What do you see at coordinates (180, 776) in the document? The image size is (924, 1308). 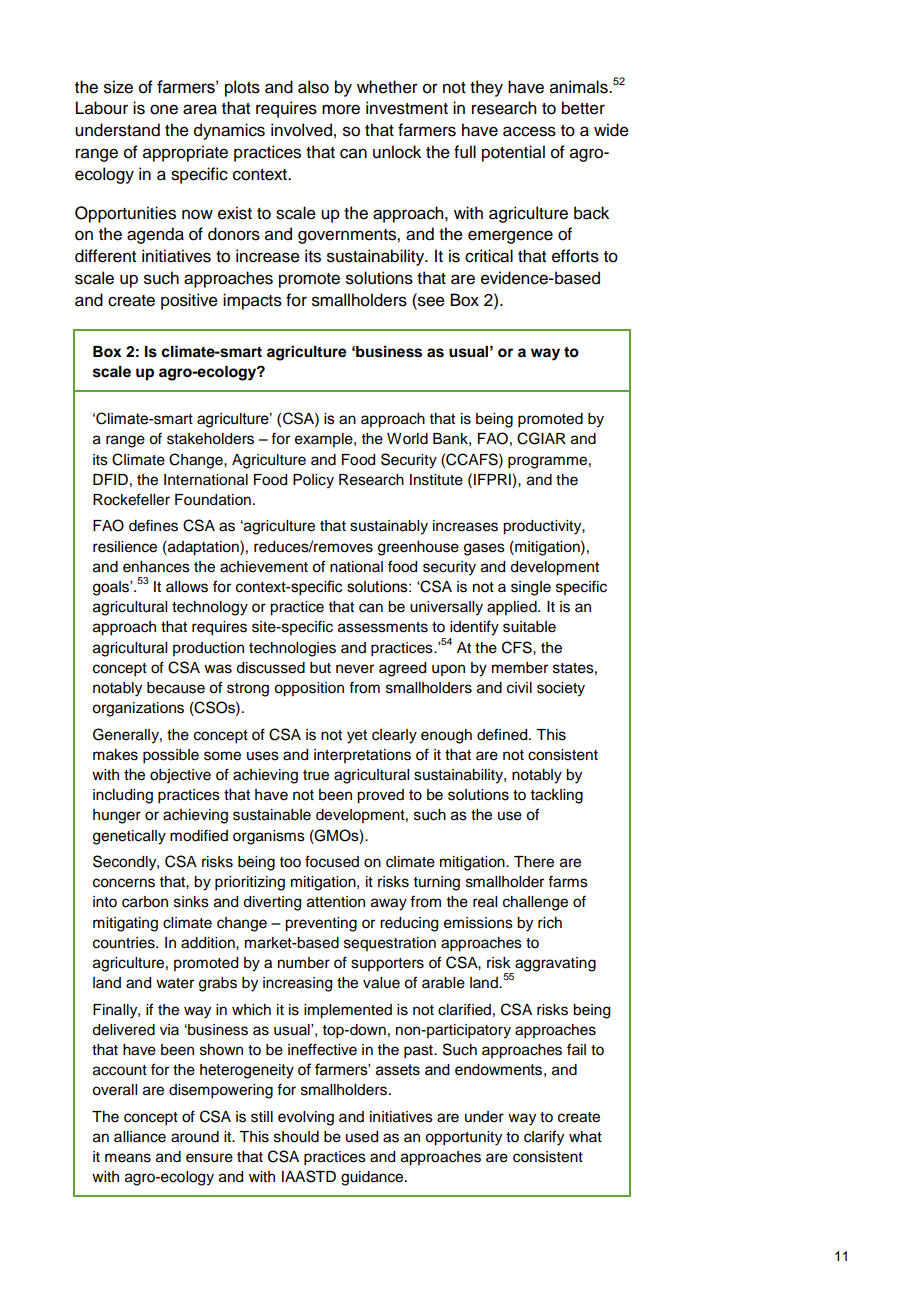 I see `objective` at bounding box center [180, 776].
